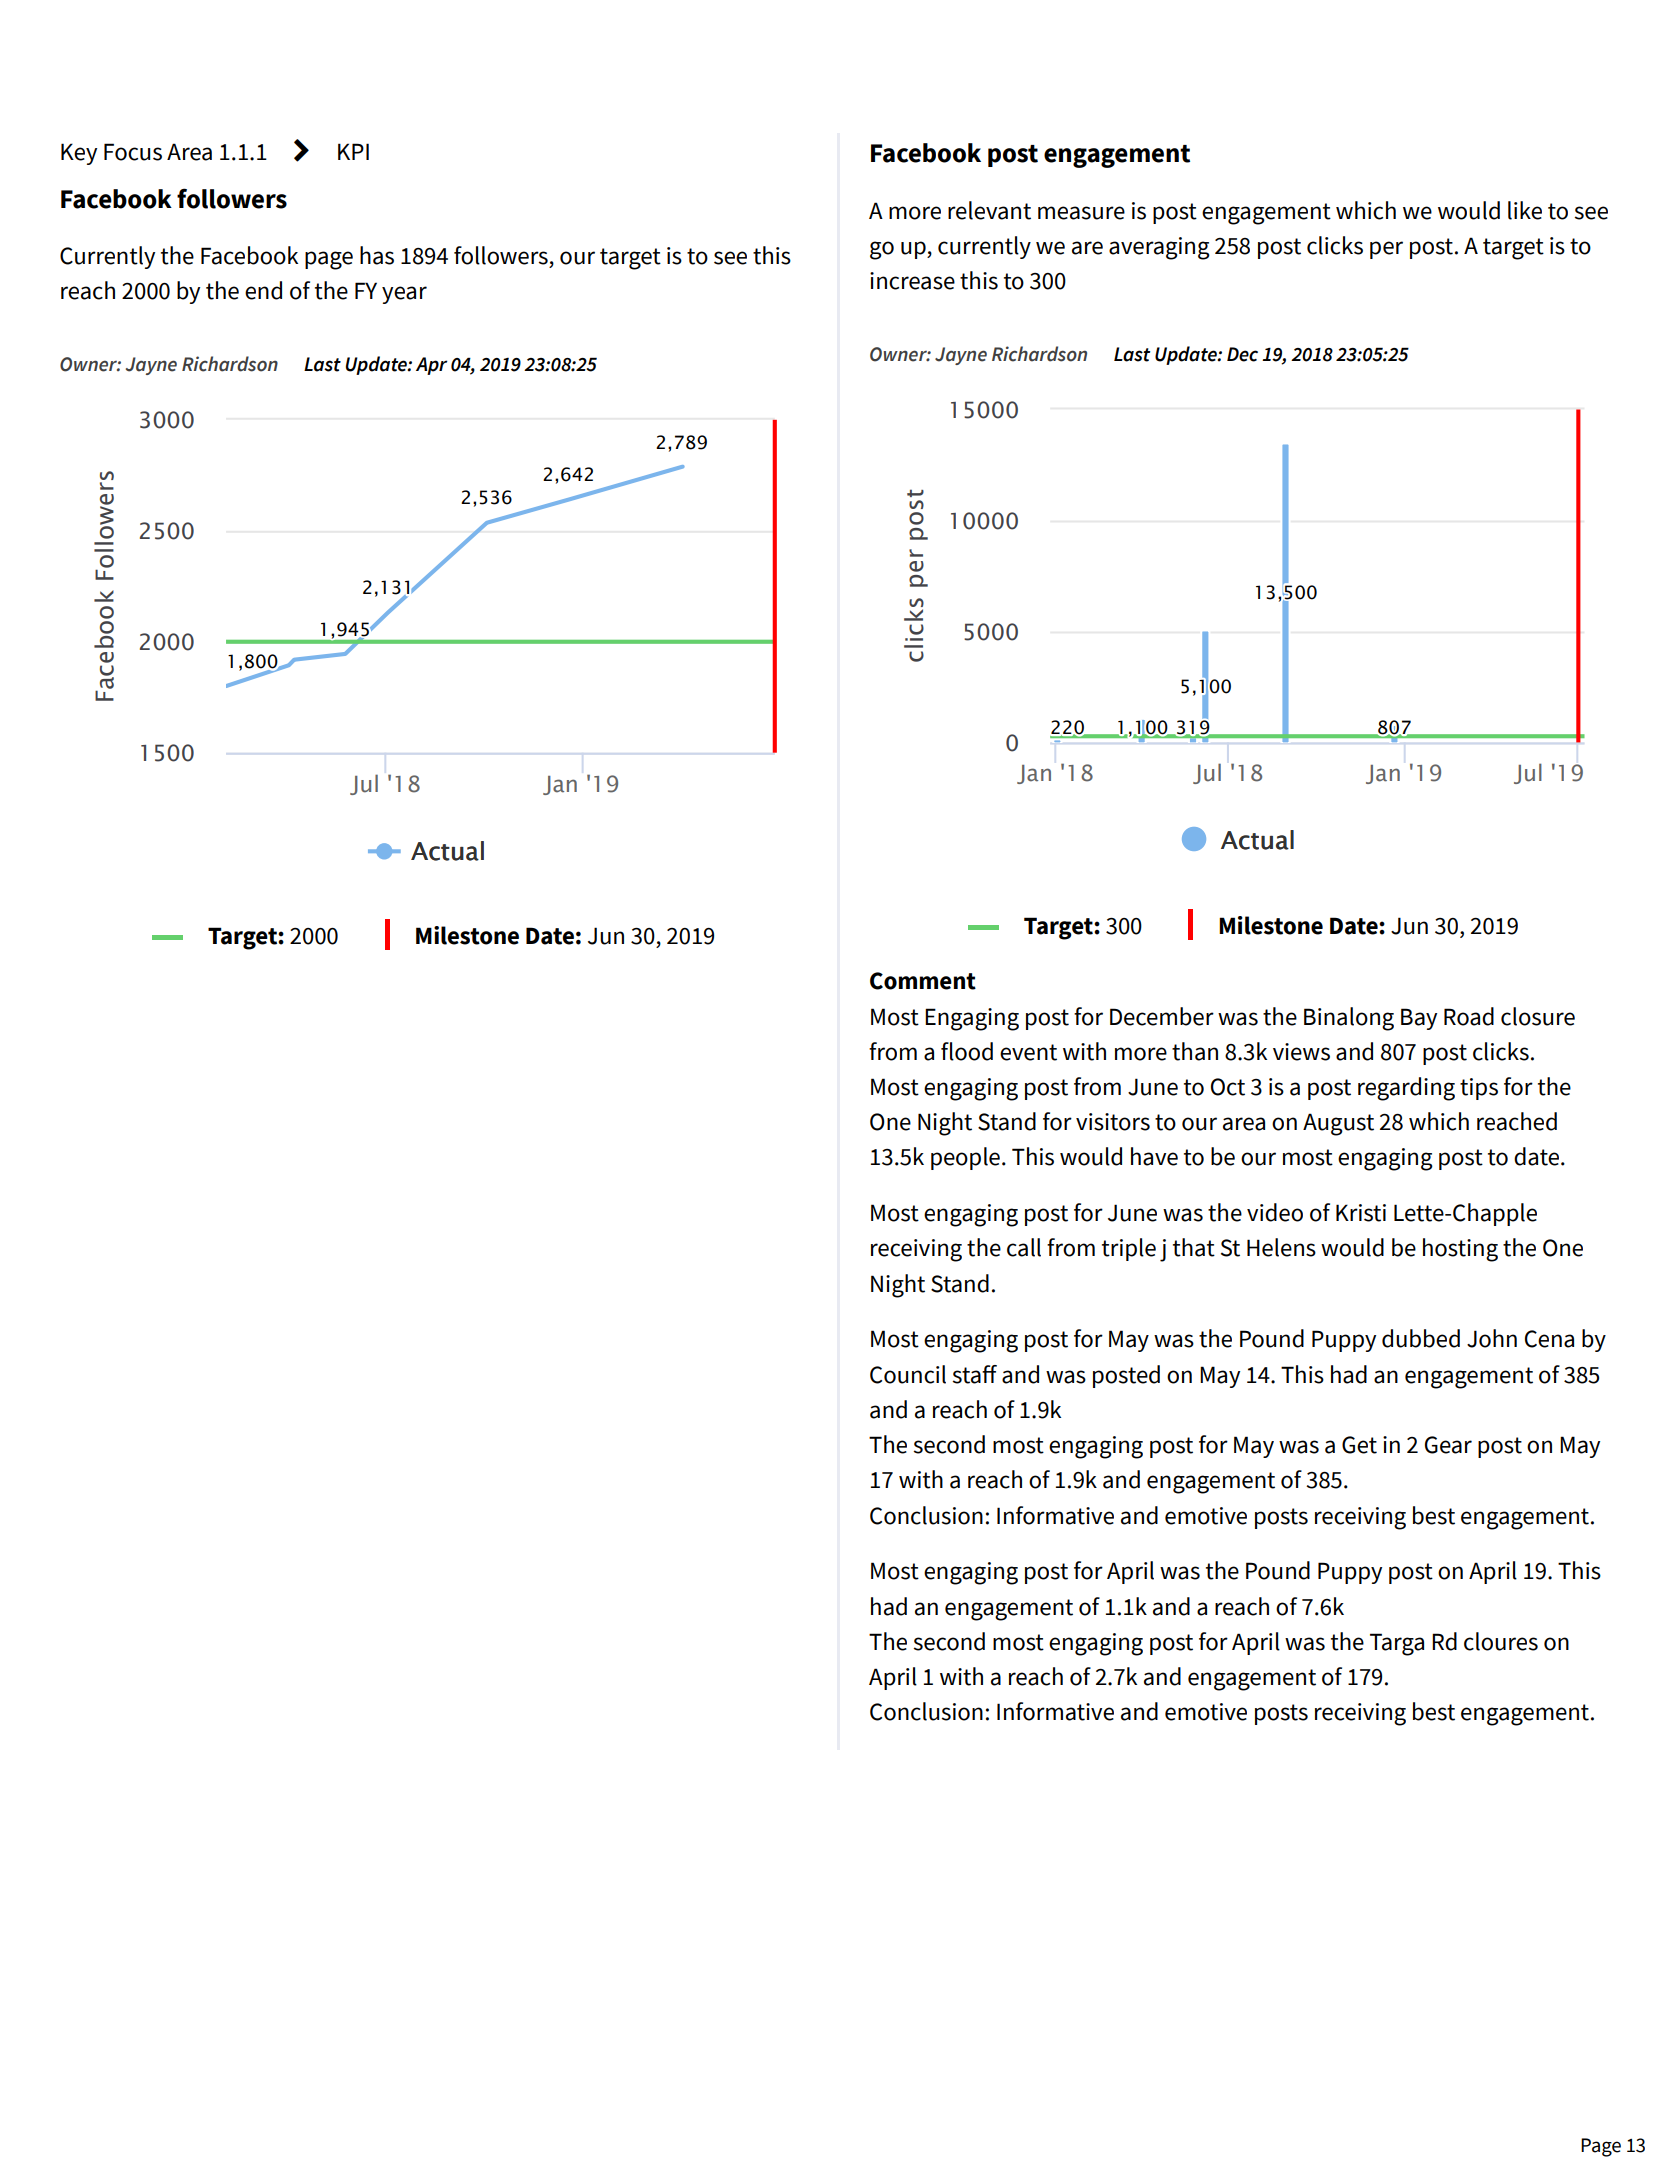 The image size is (1677, 2170). Describe the element at coordinates (967, 1051) in the screenshot. I see `flood` at that location.
